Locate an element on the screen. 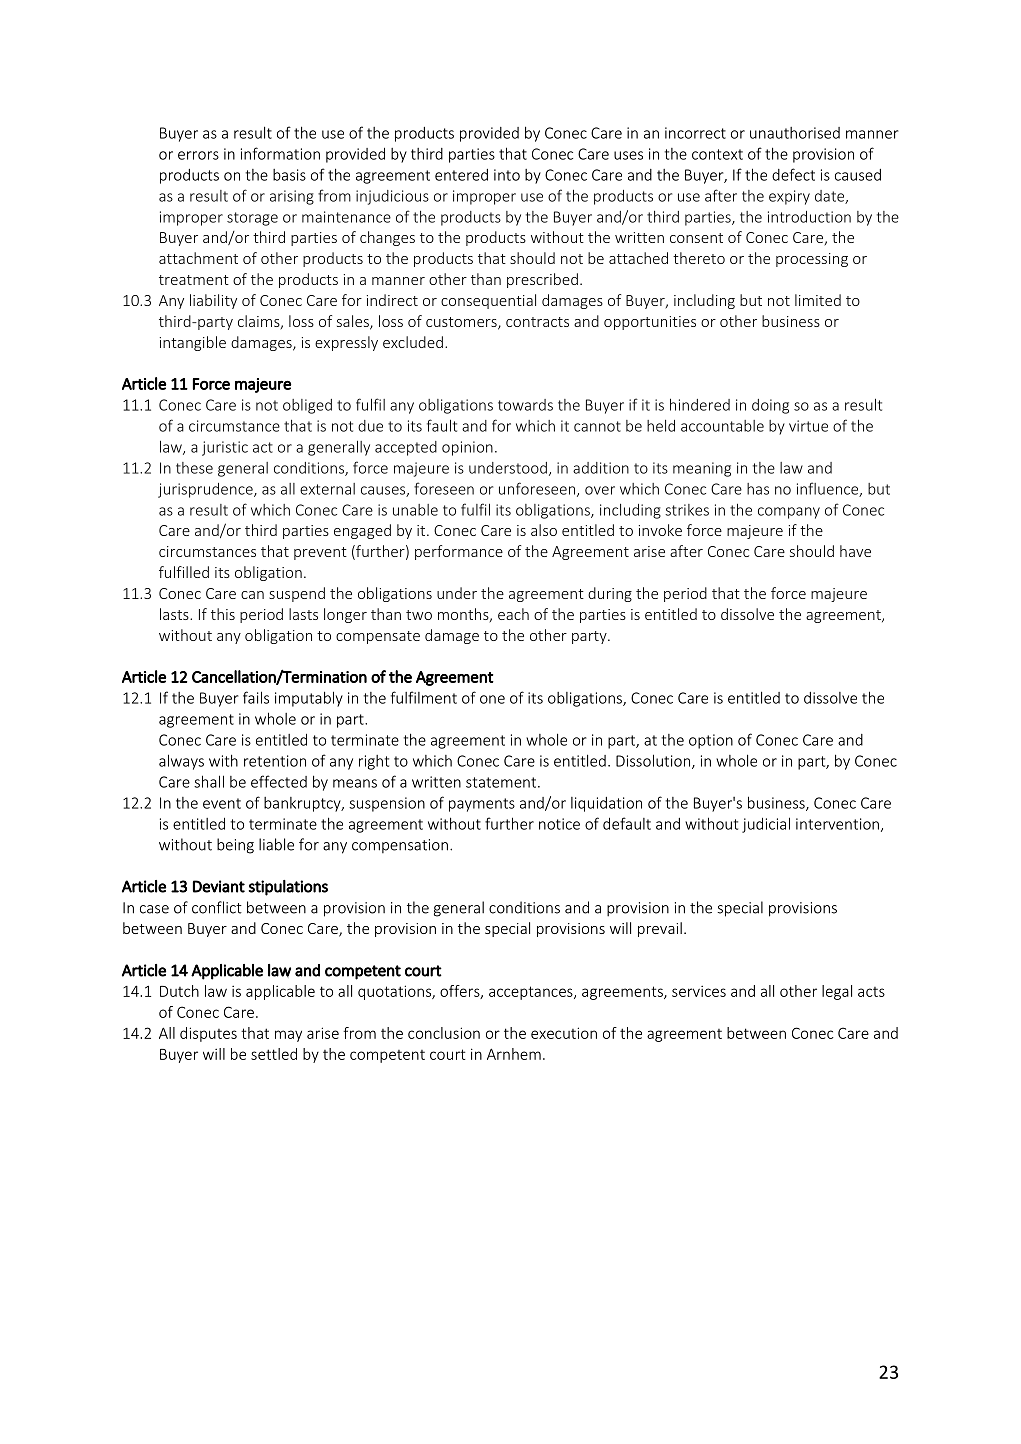 The image size is (1021, 1444). disputes is located at coordinates (208, 1034).
